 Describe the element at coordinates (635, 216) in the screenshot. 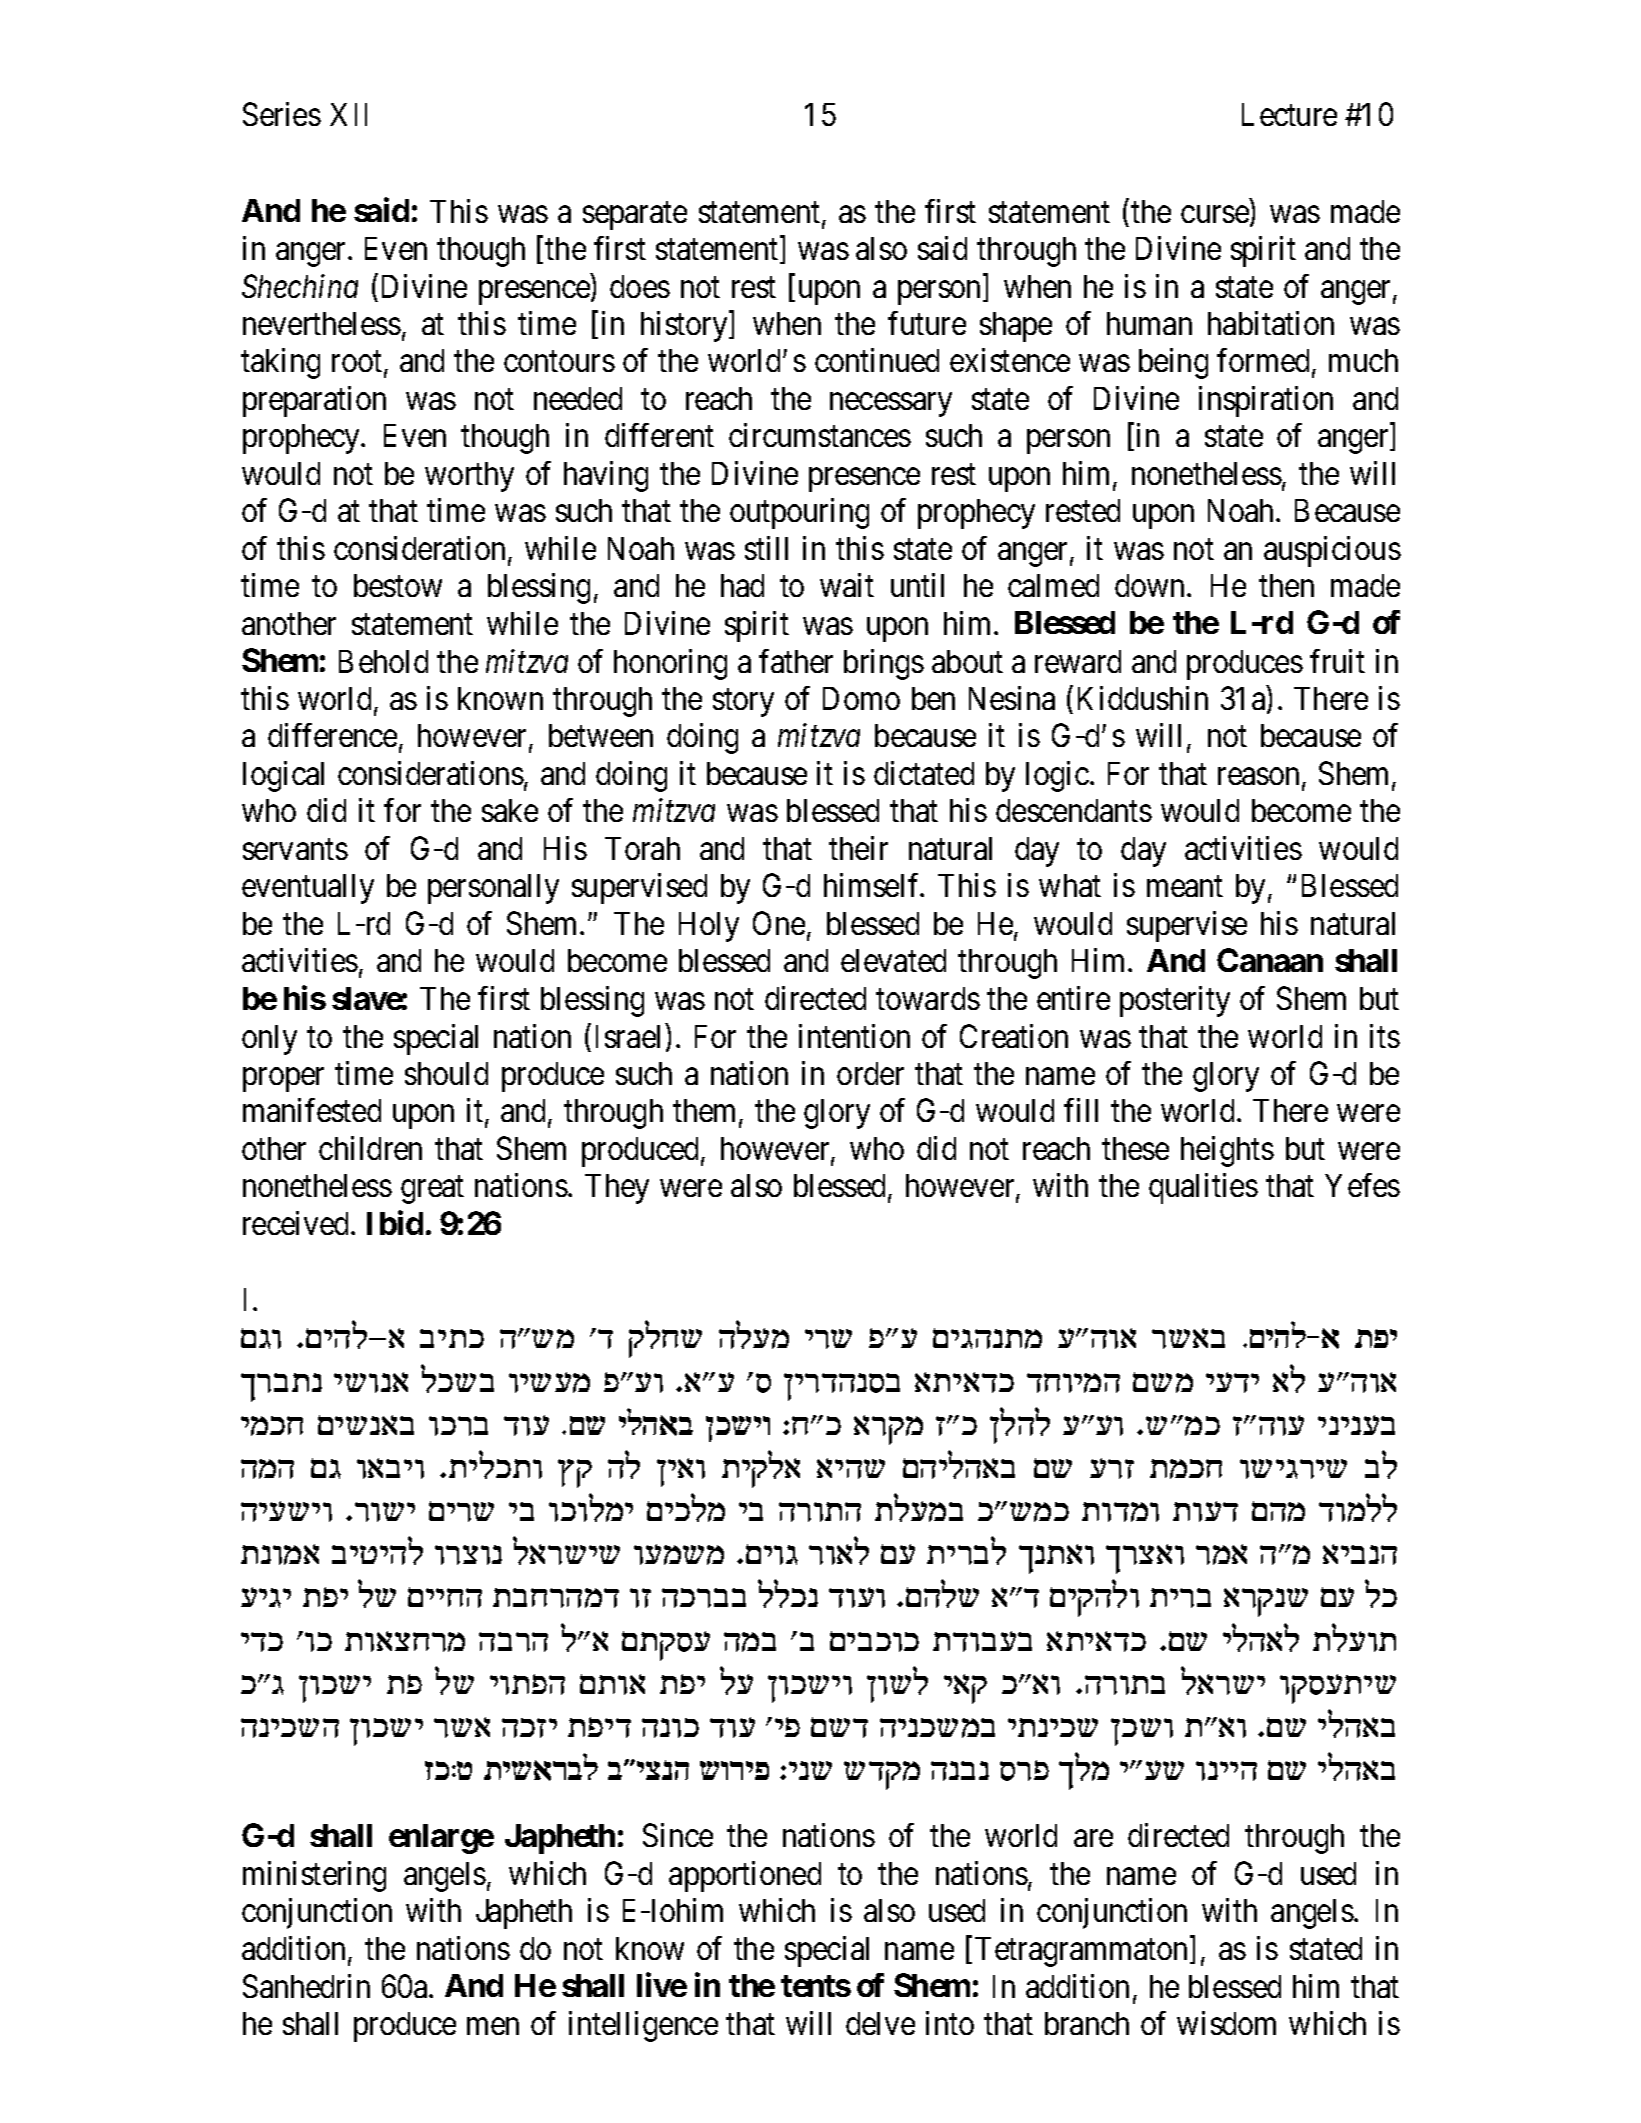

I see `separate` at that location.
